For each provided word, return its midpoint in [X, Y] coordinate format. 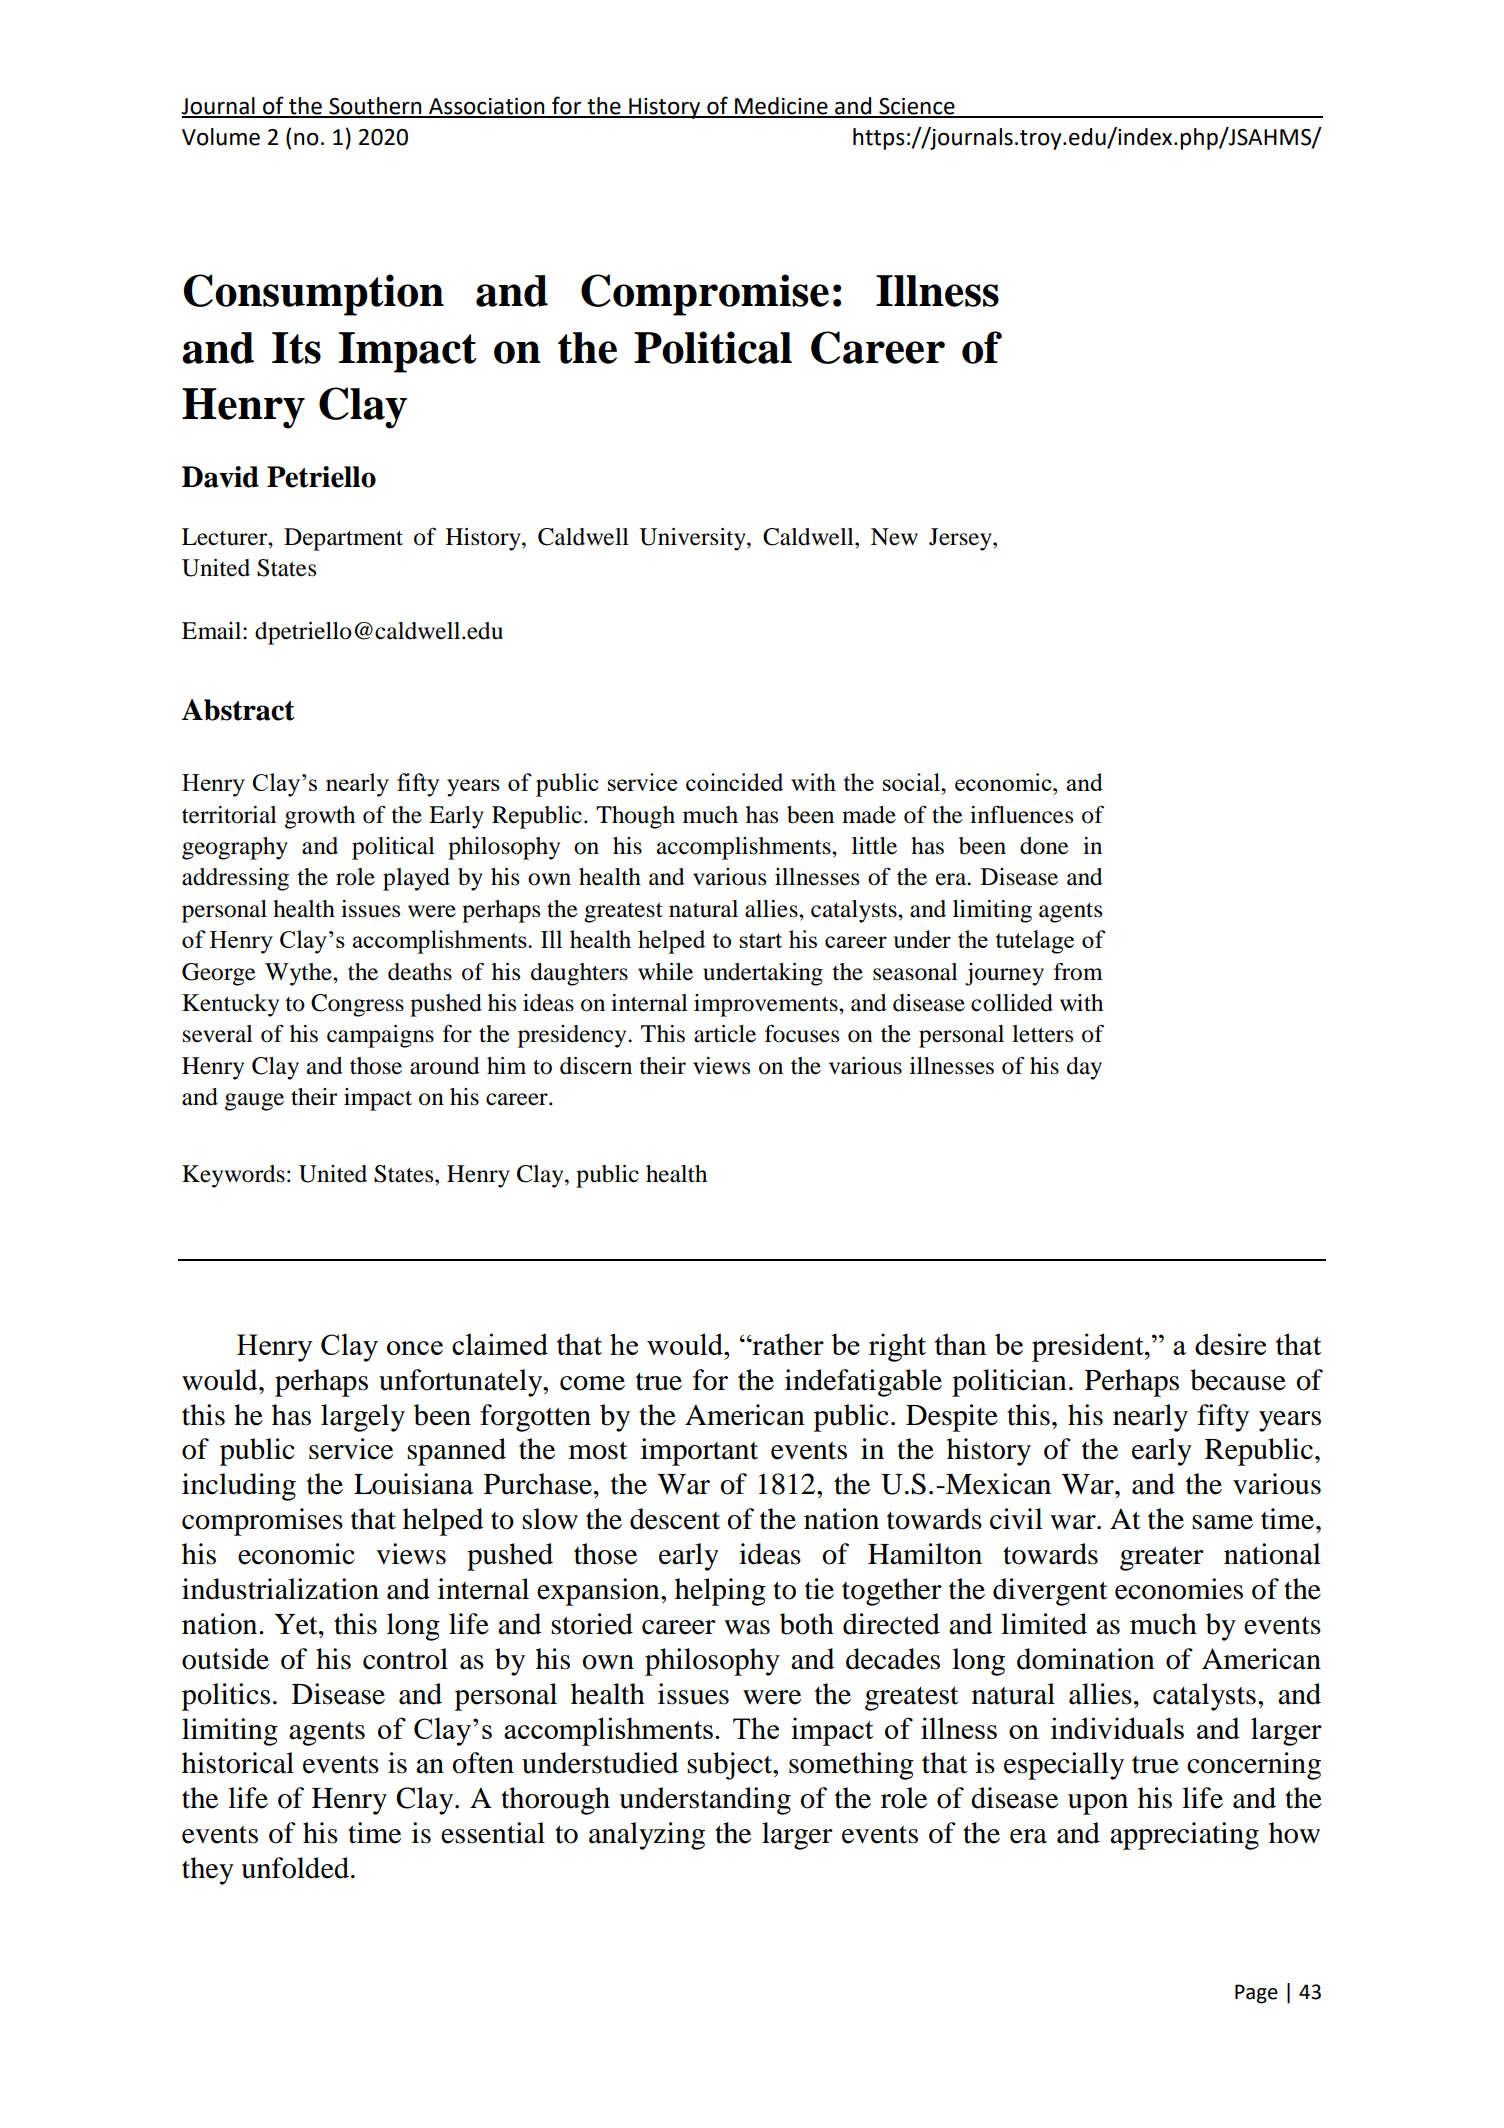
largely [363, 1418]
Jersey [961, 539]
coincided [734, 782]
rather [787, 1344]
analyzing [647, 1836]
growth [320, 817]
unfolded [295, 1868]
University [693, 539]
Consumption [313, 295]
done [1044, 846]
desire [1230, 1344]
